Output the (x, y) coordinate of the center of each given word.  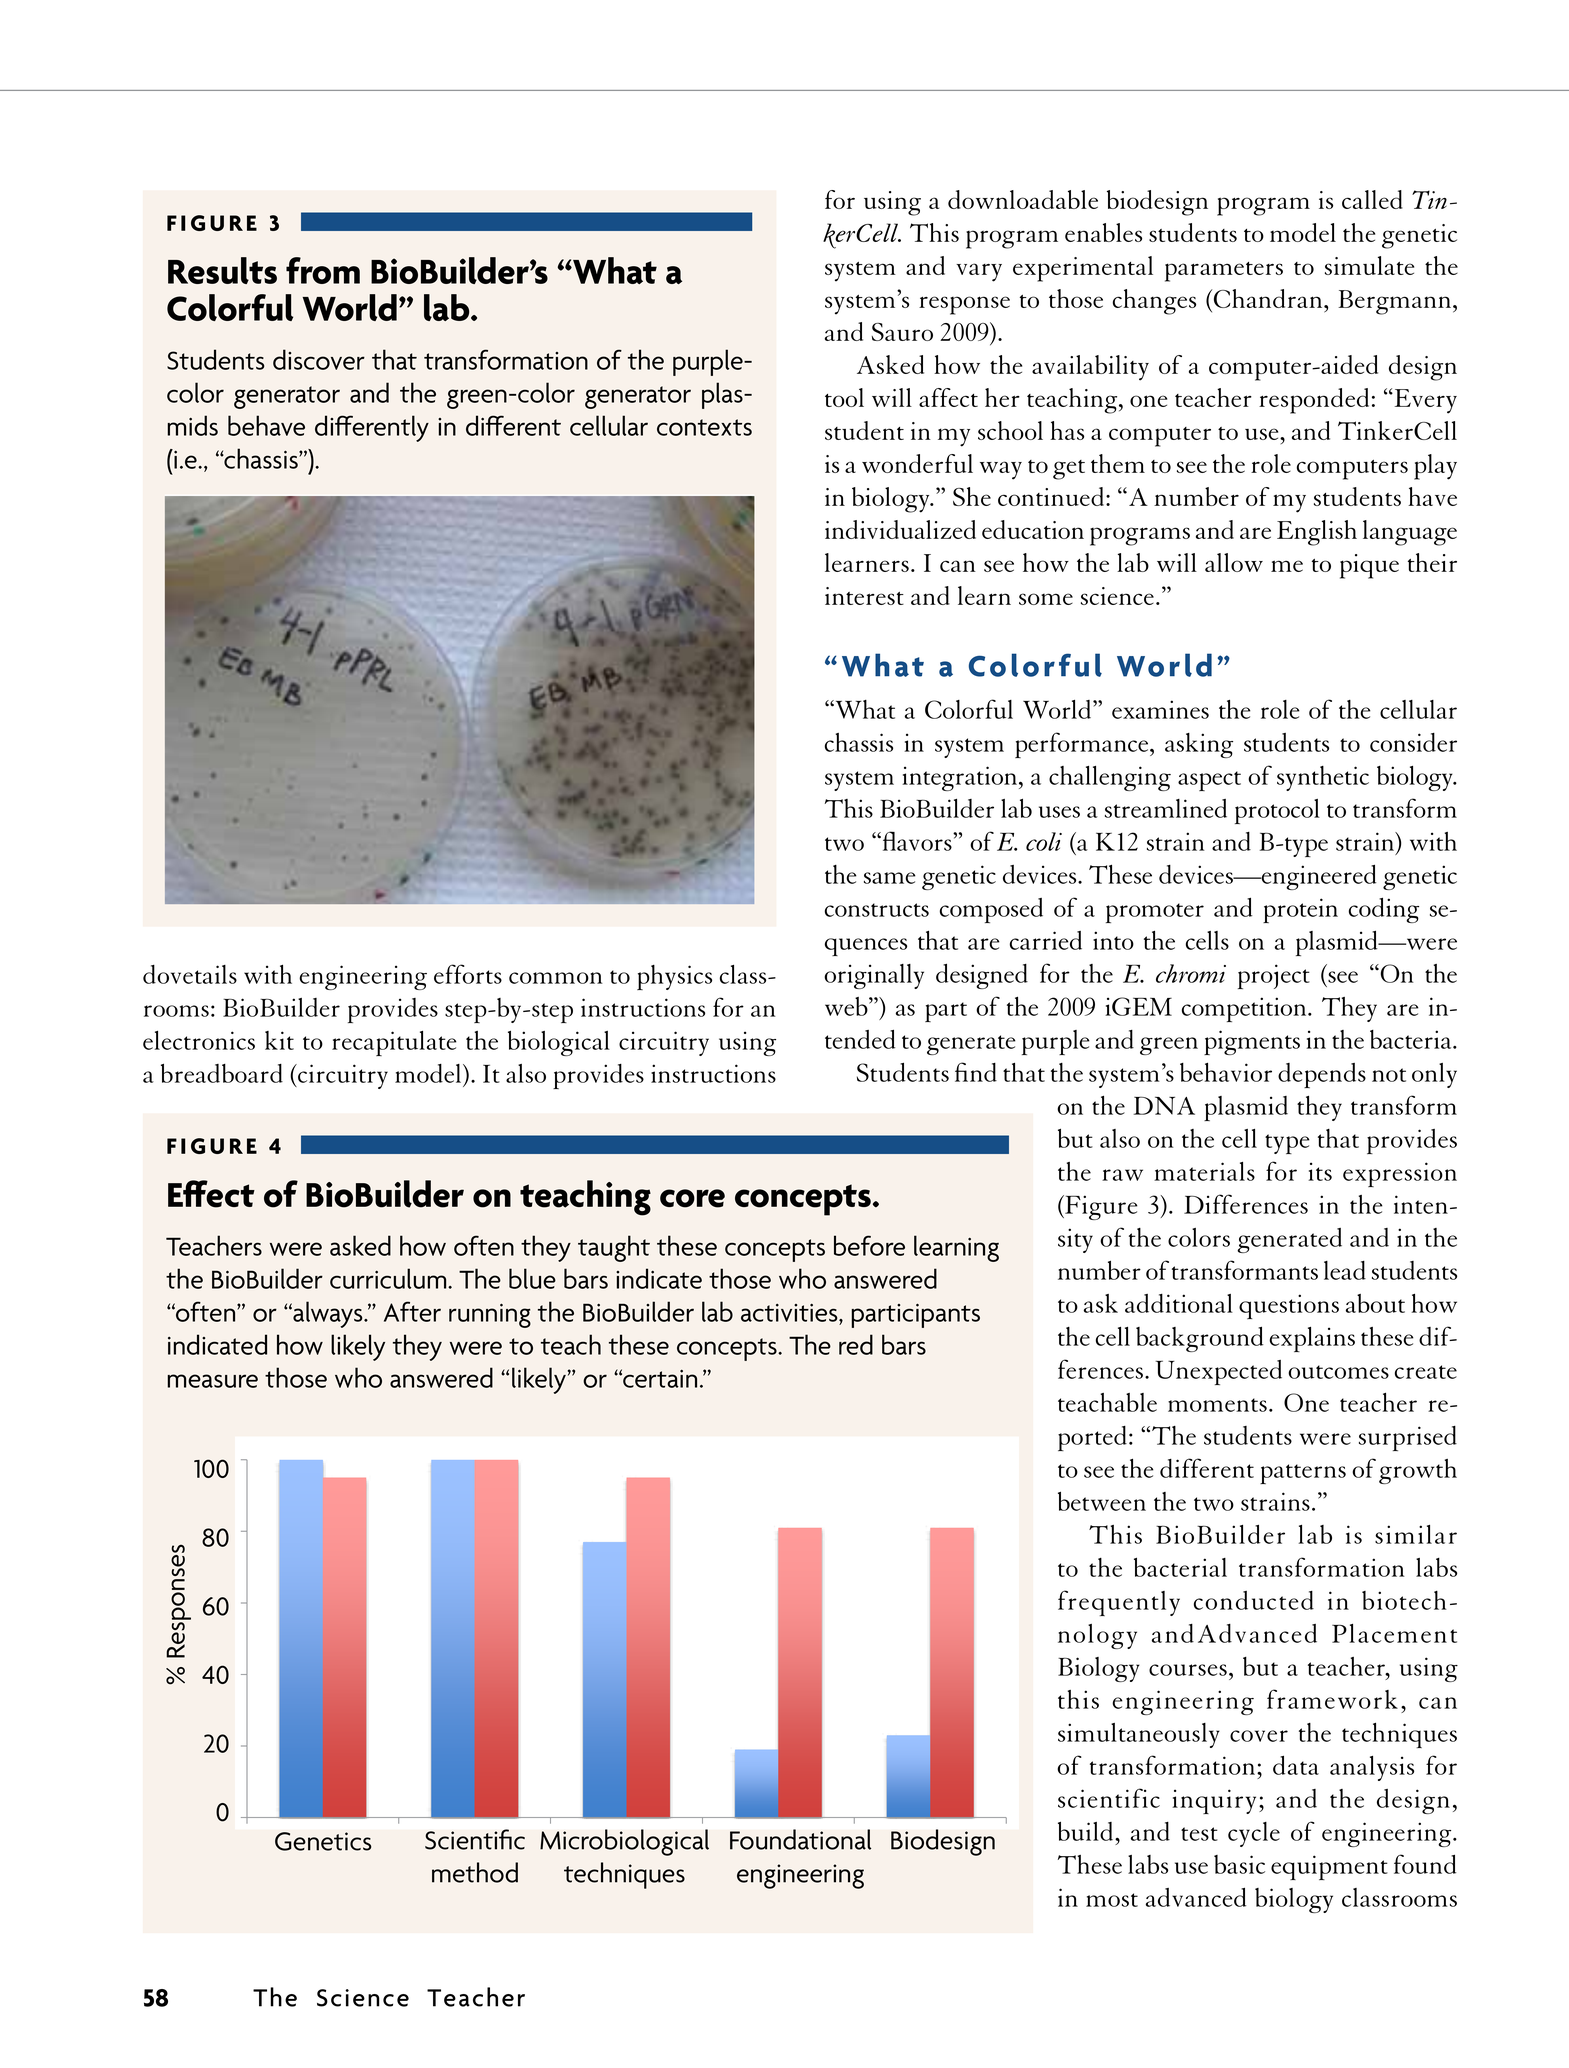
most (1112, 1900)
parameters (1224, 272)
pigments (1252, 1042)
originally (874, 976)
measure (212, 1381)
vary (979, 272)
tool (844, 397)
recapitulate (394, 1043)
